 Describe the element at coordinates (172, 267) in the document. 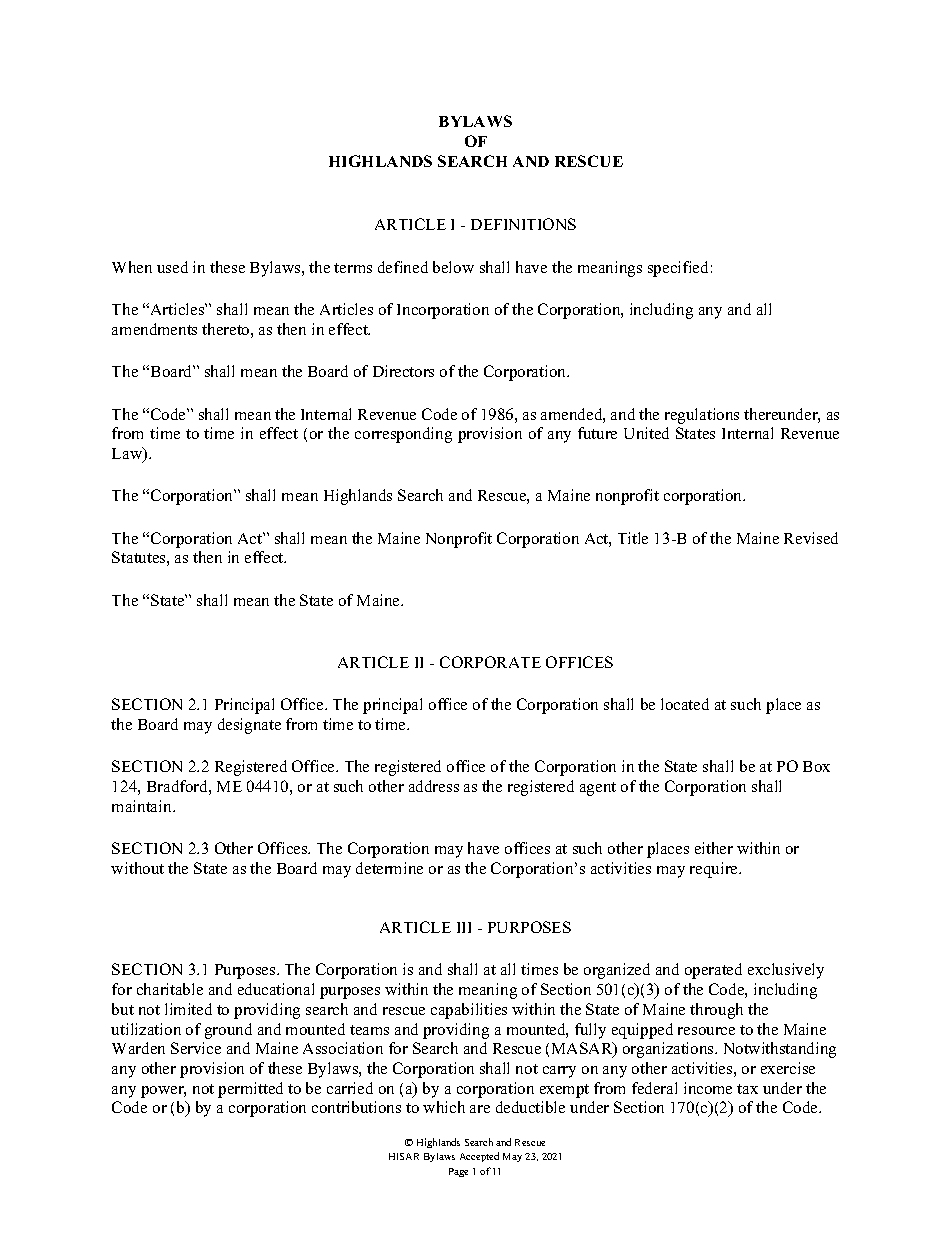

I see `used` at that location.
